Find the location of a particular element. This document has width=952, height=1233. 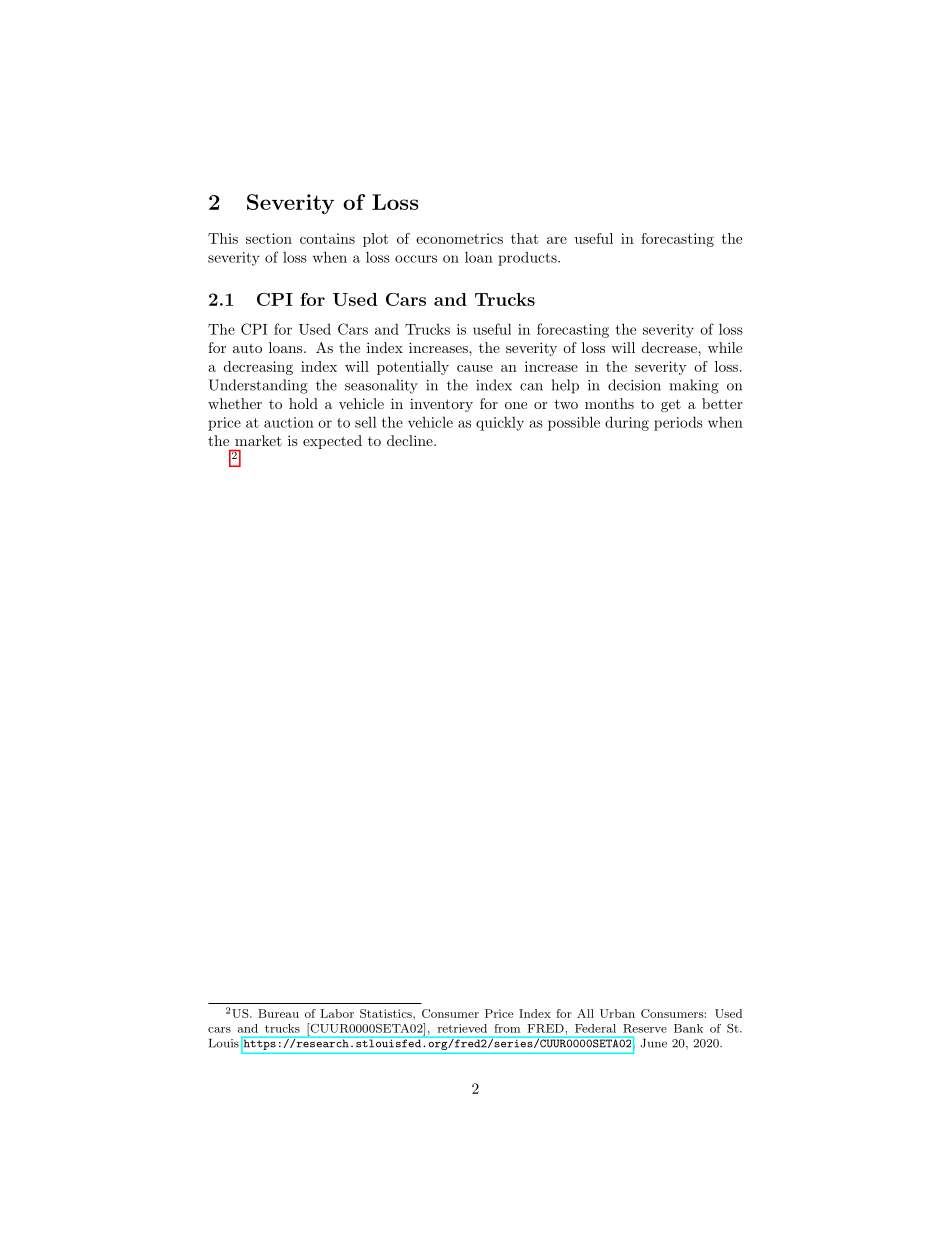

market is located at coordinates (258, 440).
